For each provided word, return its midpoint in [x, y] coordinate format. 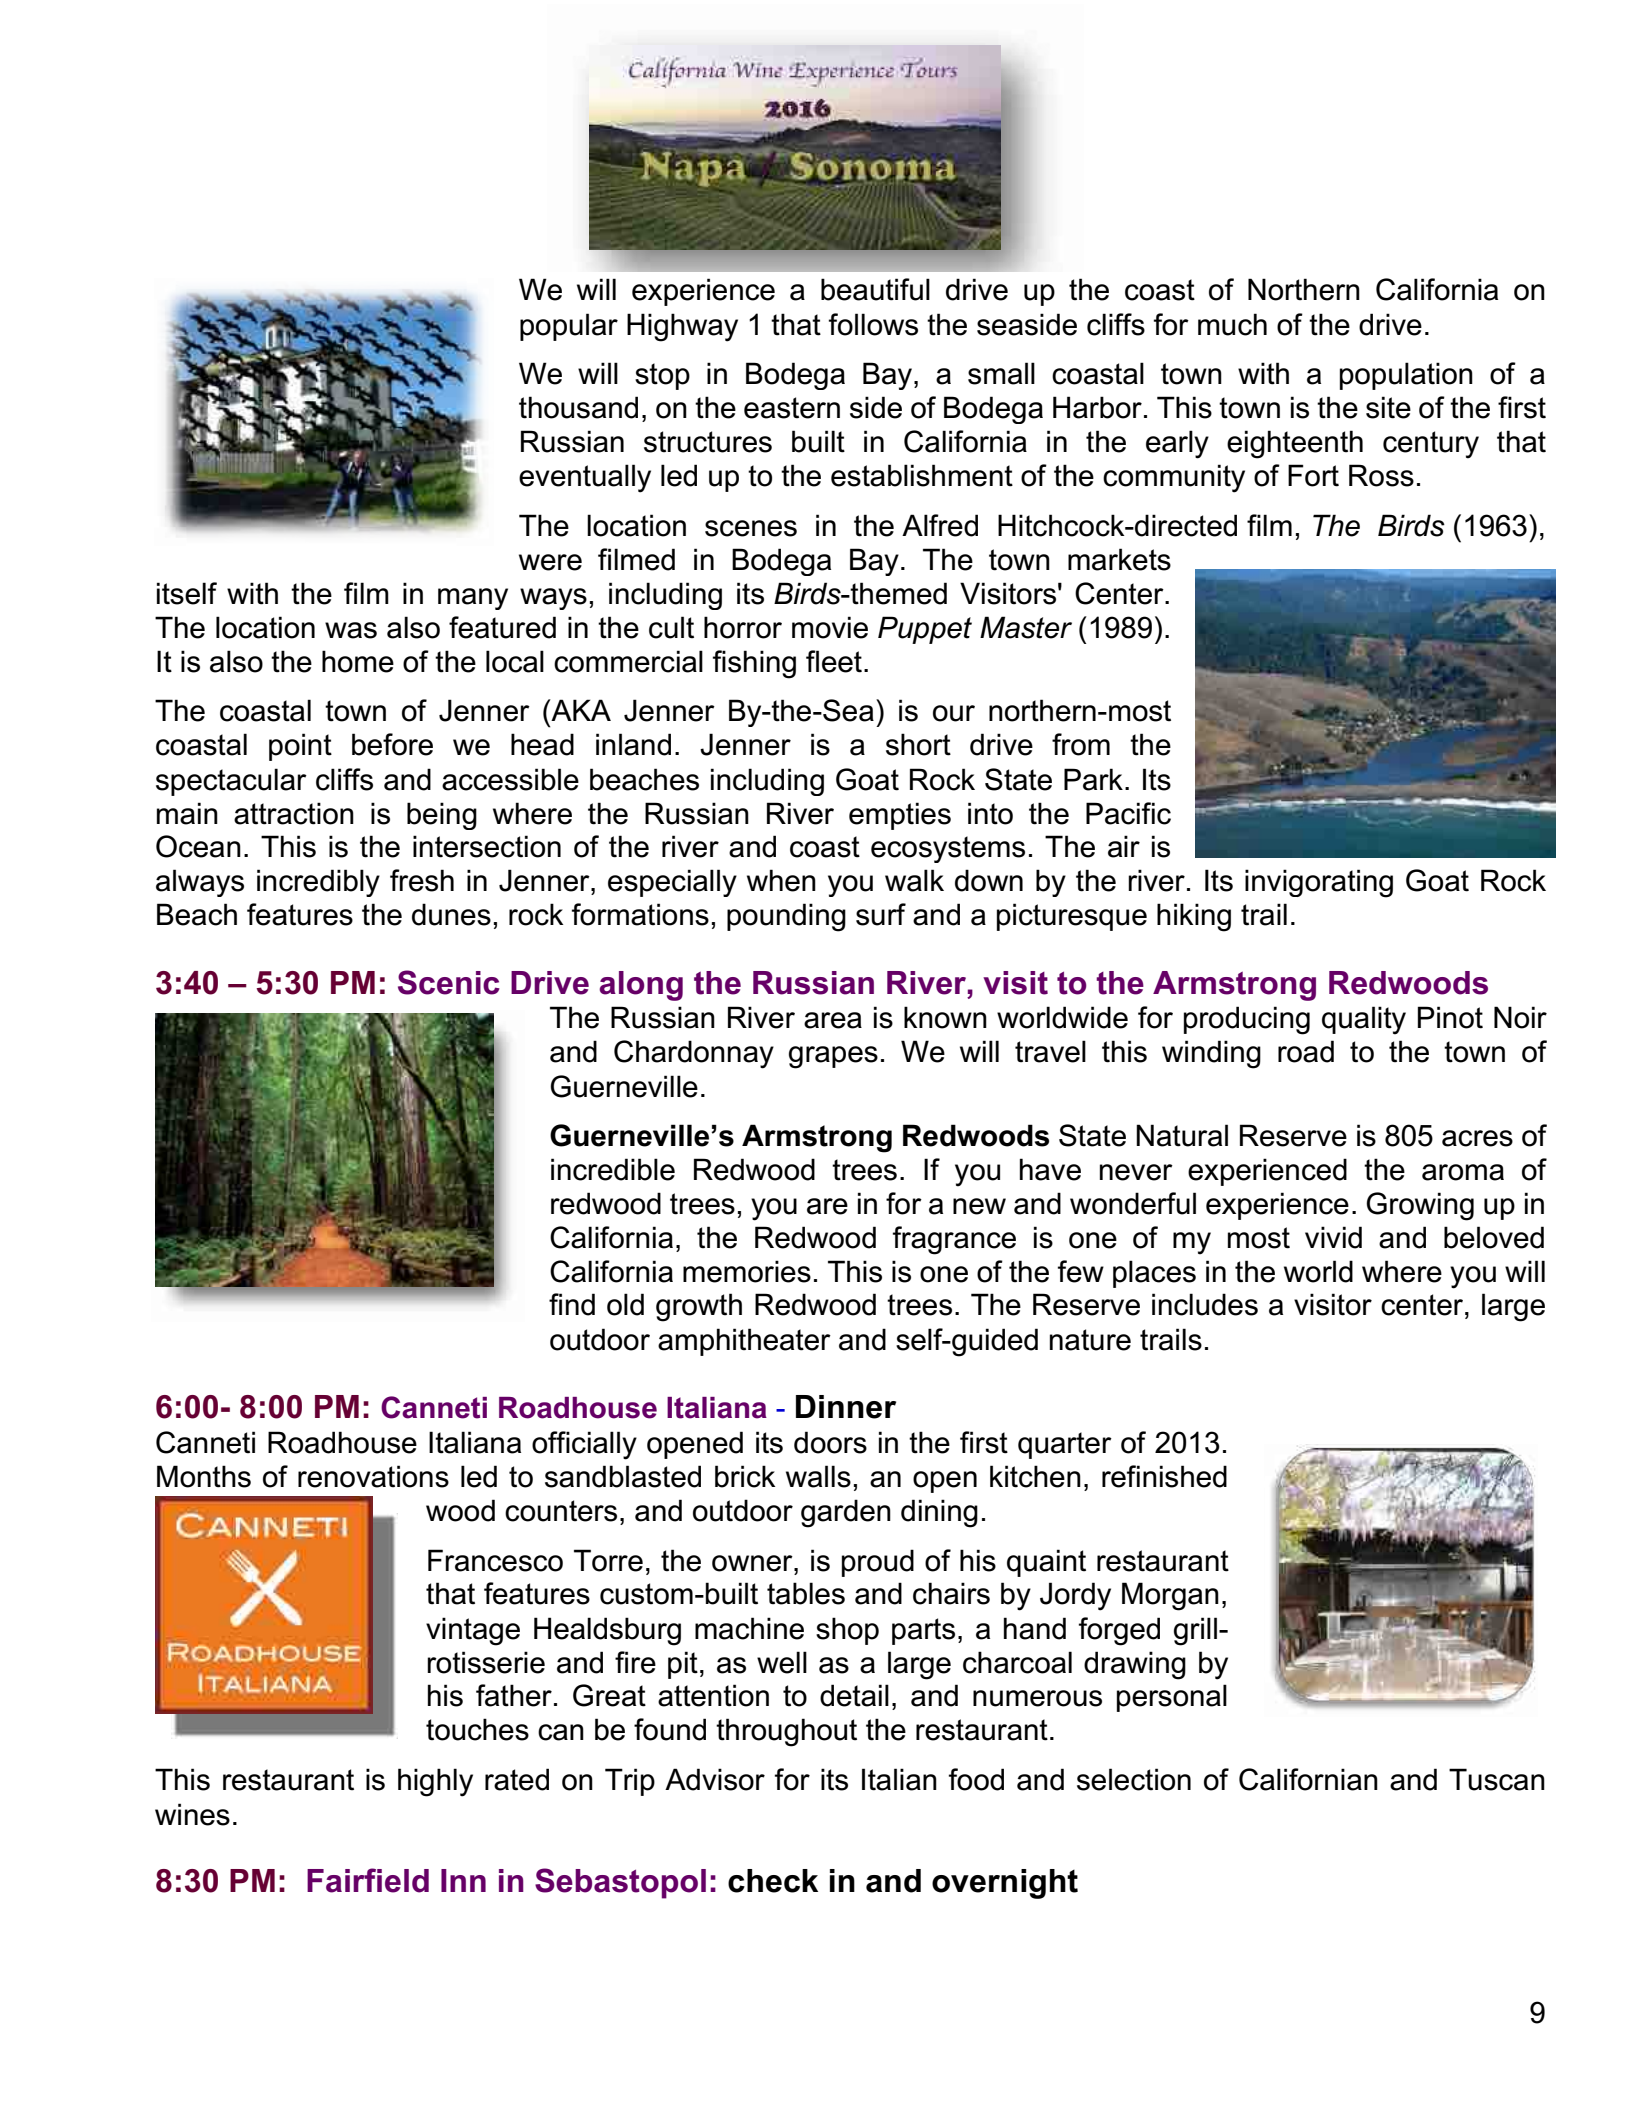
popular [569, 327]
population [1406, 376]
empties [900, 816]
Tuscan [1497, 1779]
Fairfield [368, 1880]
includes [1205, 1304]
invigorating [1319, 883]
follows [873, 324]
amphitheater [744, 1342]
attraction [294, 813]
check [773, 1881]
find [572, 1304]
